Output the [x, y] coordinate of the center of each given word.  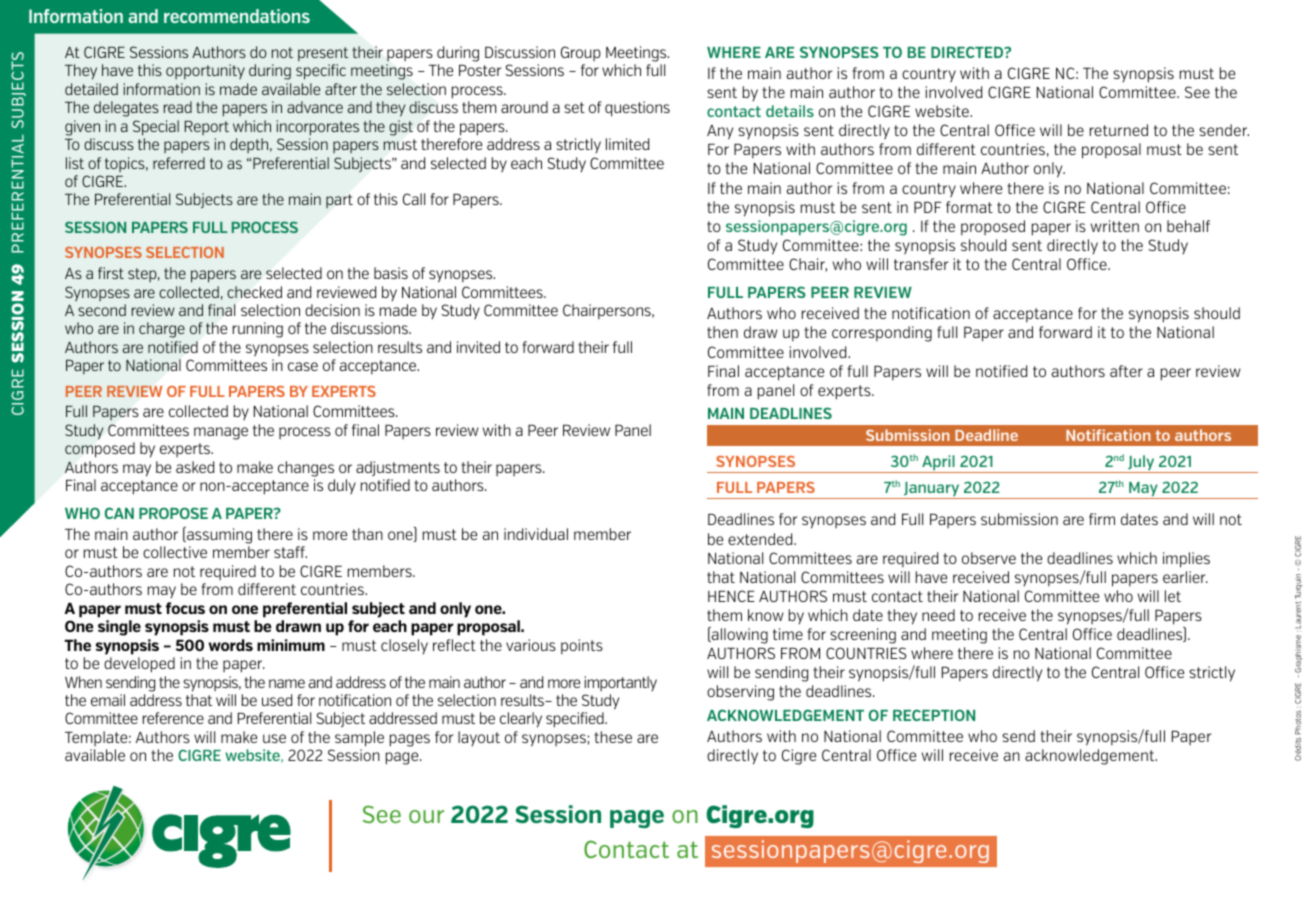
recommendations [237, 16]
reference [173, 718]
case [303, 366]
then [722, 332]
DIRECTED [968, 52]
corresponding [882, 334]
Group [581, 53]
